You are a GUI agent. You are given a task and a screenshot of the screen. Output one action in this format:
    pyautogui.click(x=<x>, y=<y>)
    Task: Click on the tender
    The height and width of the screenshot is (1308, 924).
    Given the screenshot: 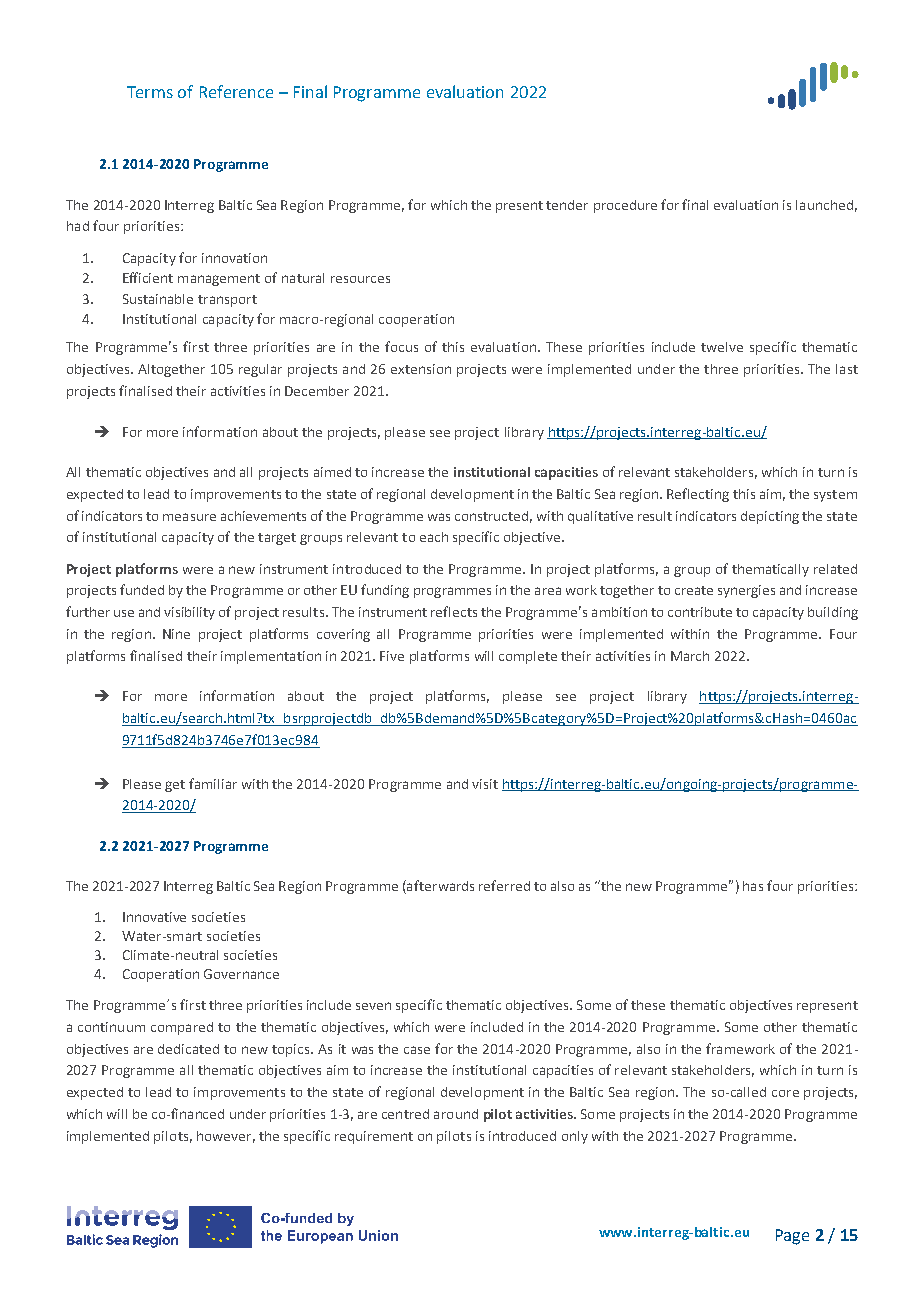 What is the action you would take?
    pyautogui.click(x=567, y=205)
